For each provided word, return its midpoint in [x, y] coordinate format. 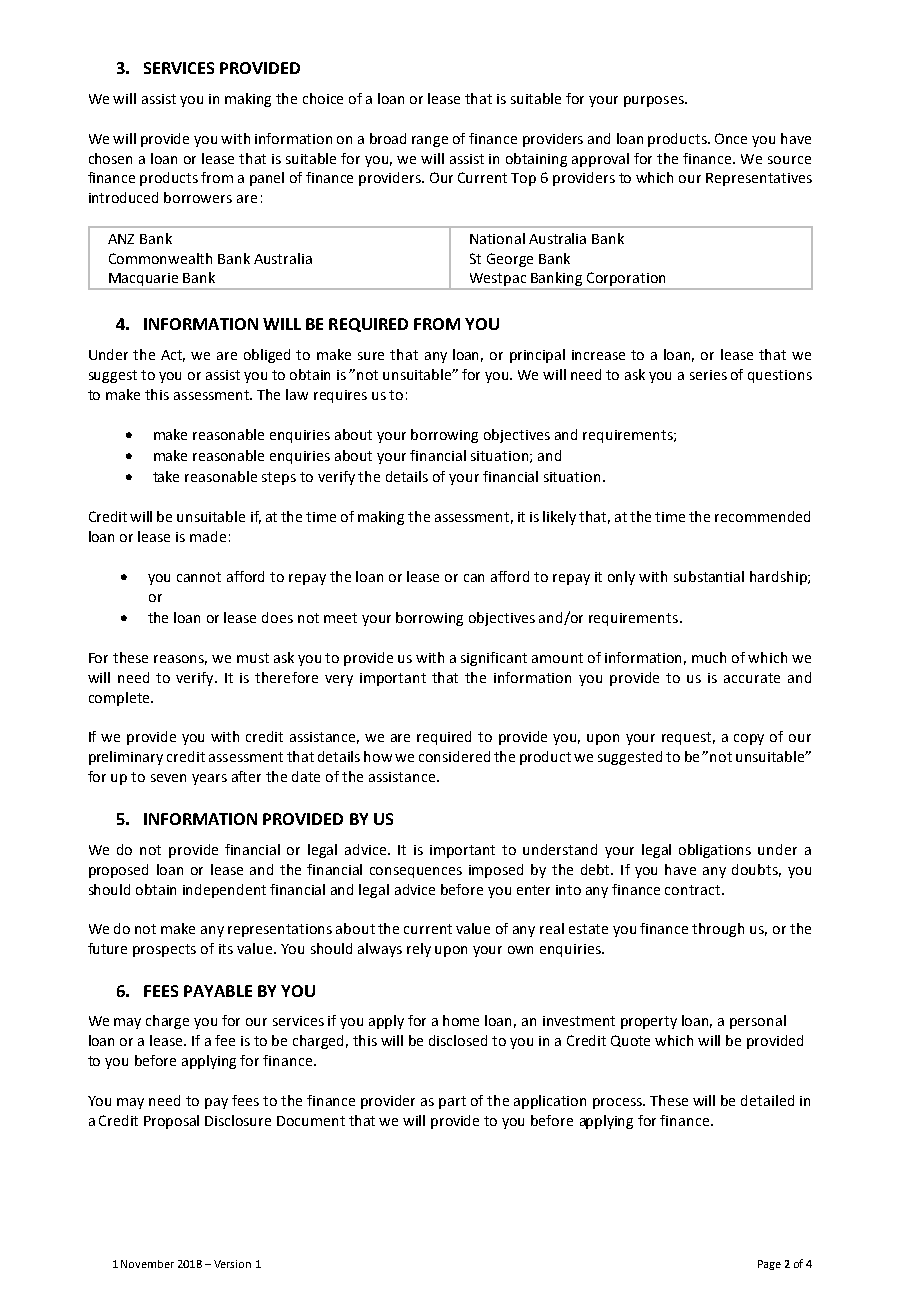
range [430, 141]
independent [224, 891]
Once [731, 138]
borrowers [198, 197]
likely [559, 518]
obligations [715, 851]
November [147, 1264]
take [166, 476]
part [452, 1102]
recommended [762, 516]
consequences [416, 872]
